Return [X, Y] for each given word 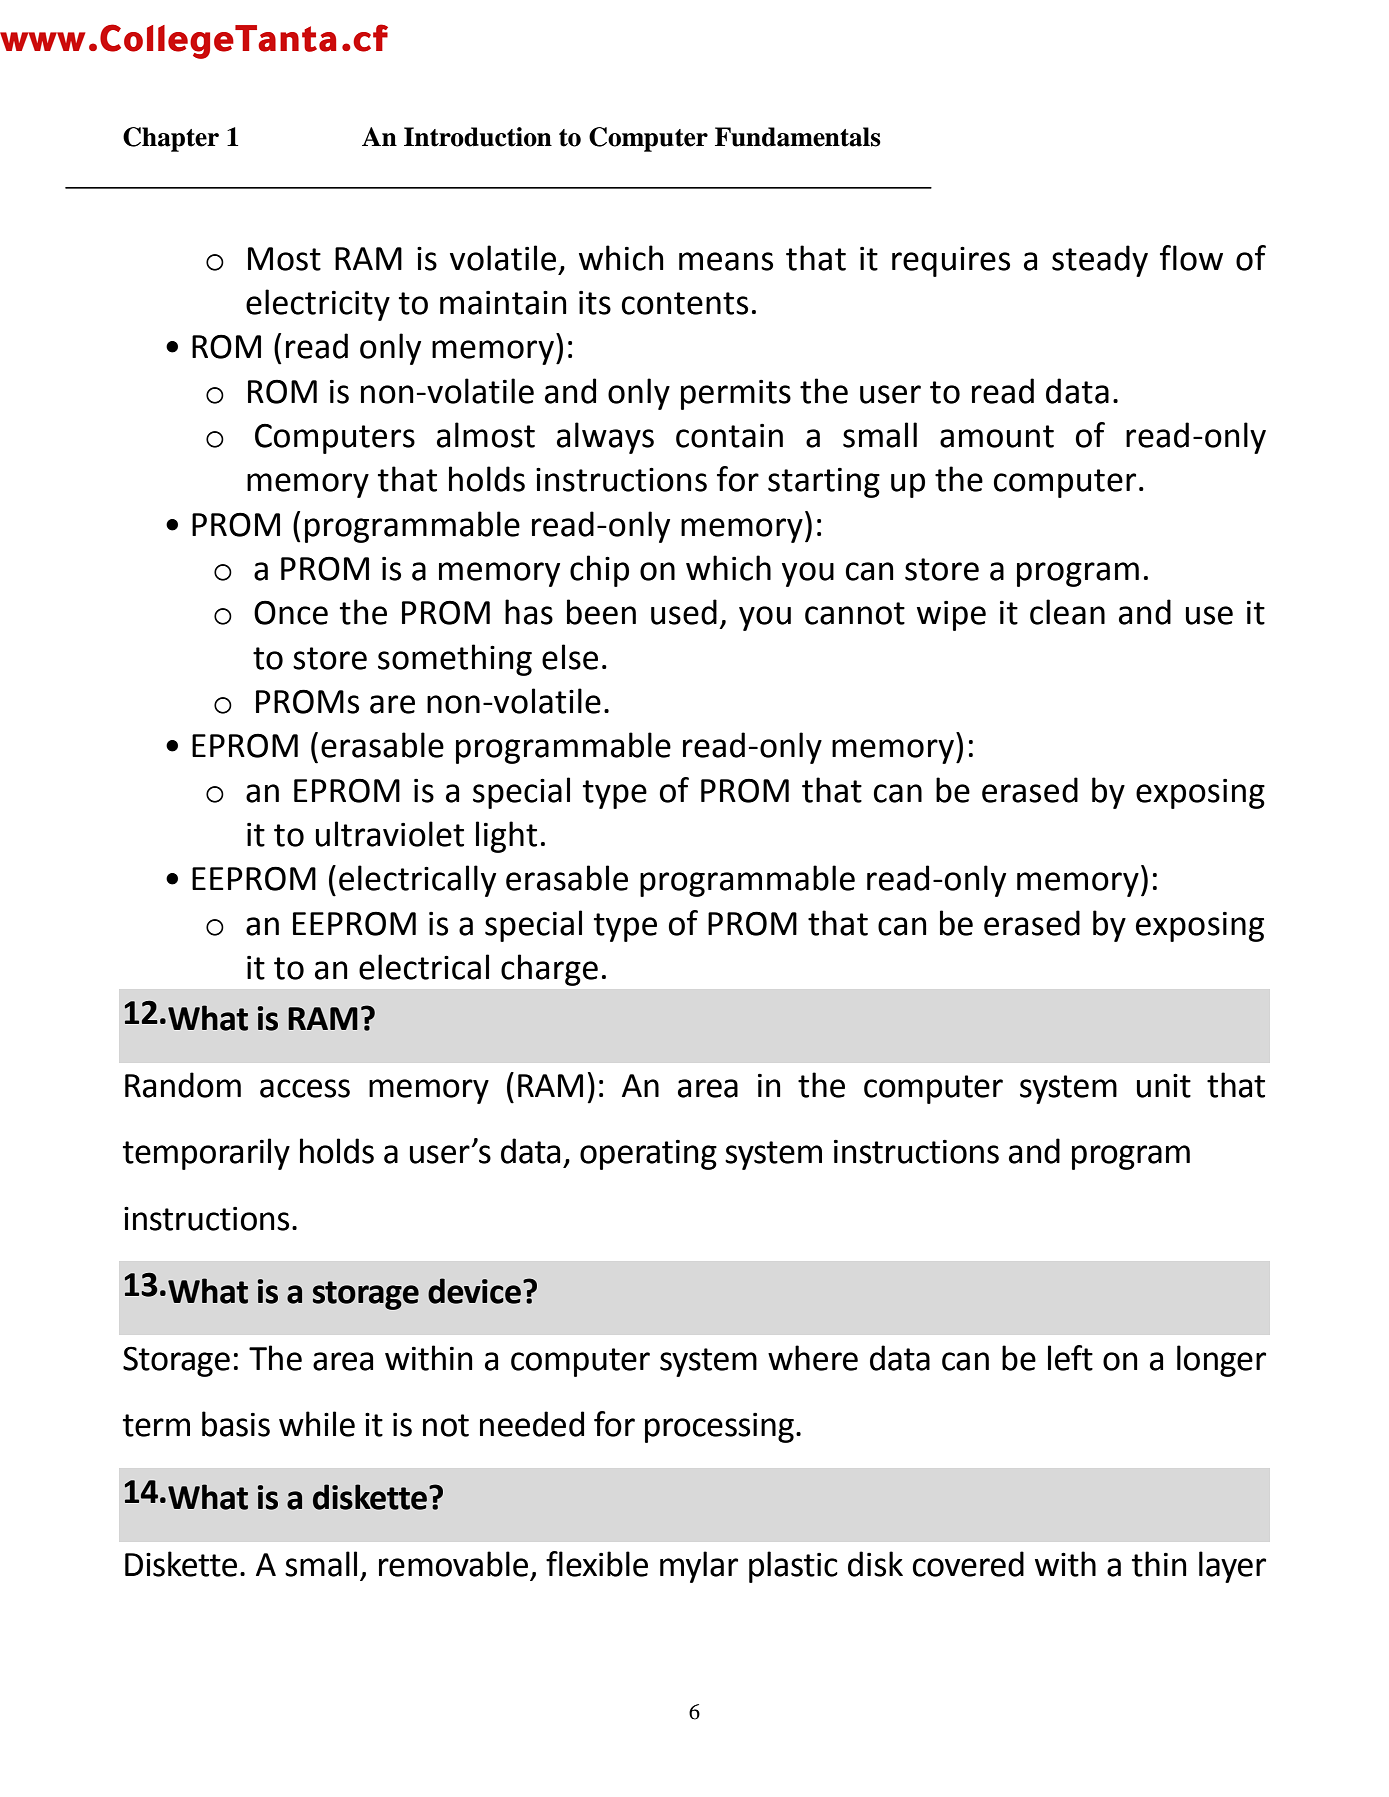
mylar [699, 1567]
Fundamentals [798, 137]
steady [1100, 261]
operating [648, 1155]
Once [291, 612]
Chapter [171, 139]
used [684, 612]
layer [1232, 1567]
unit [1164, 1085]
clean [1067, 612]
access [305, 1088]
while [317, 1424]
